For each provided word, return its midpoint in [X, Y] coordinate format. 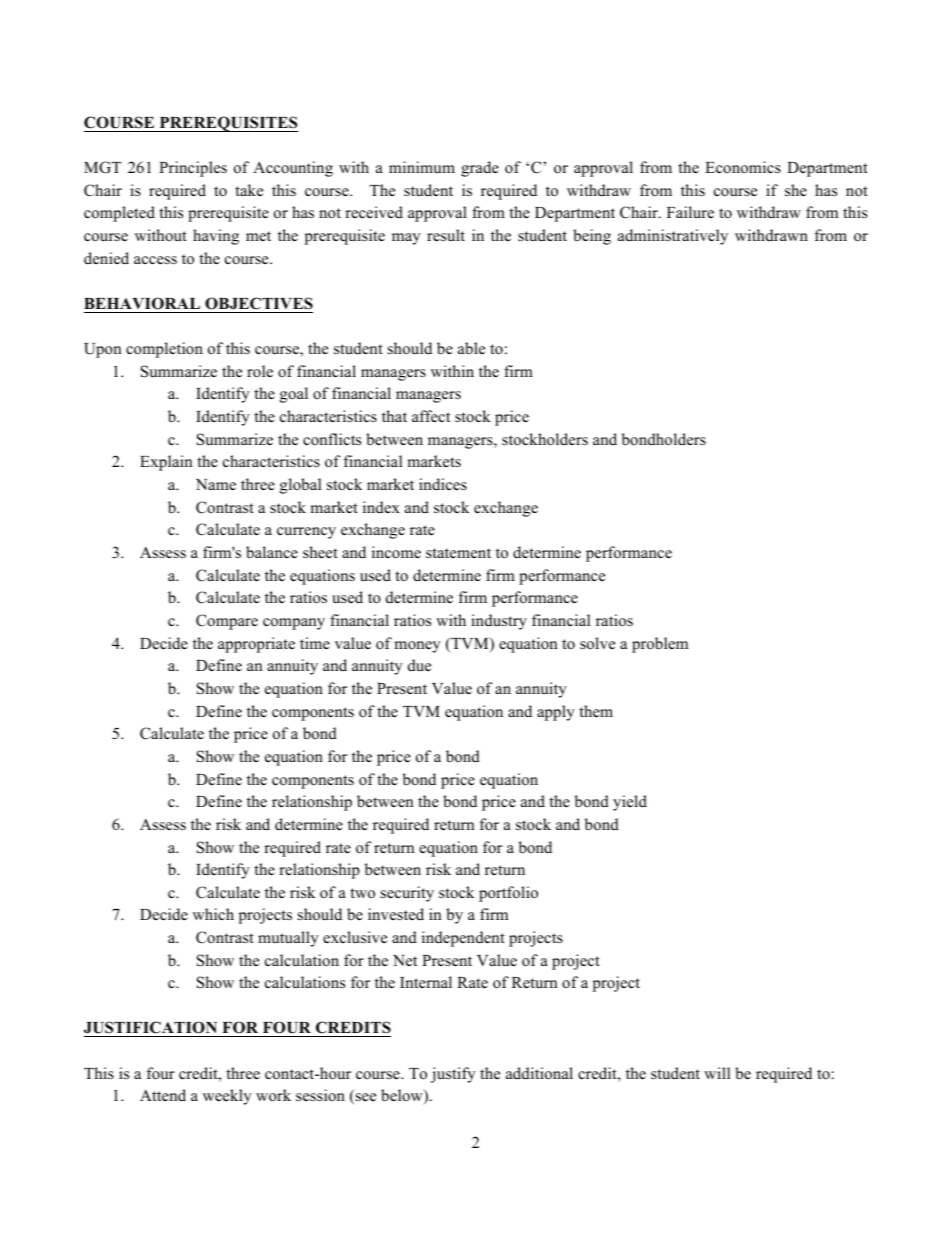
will [717, 1073]
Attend [163, 1095]
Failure [690, 212]
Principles [193, 169]
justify [453, 1075]
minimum [422, 167]
